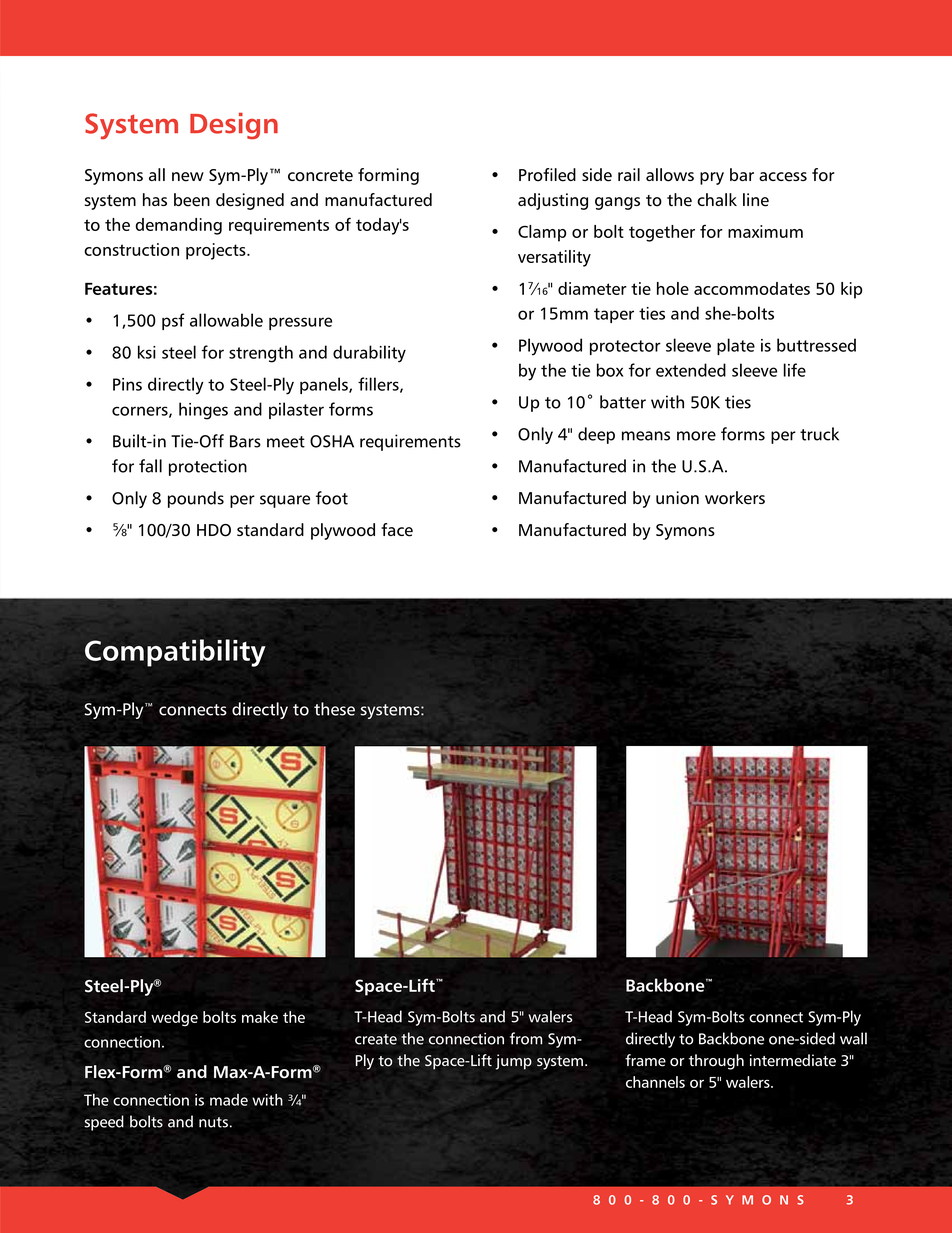 This screenshot has height=1233, width=952. What do you see at coordinates (756, 200) in the screenshot?
I see `line` at bounding box center [756, 200].
